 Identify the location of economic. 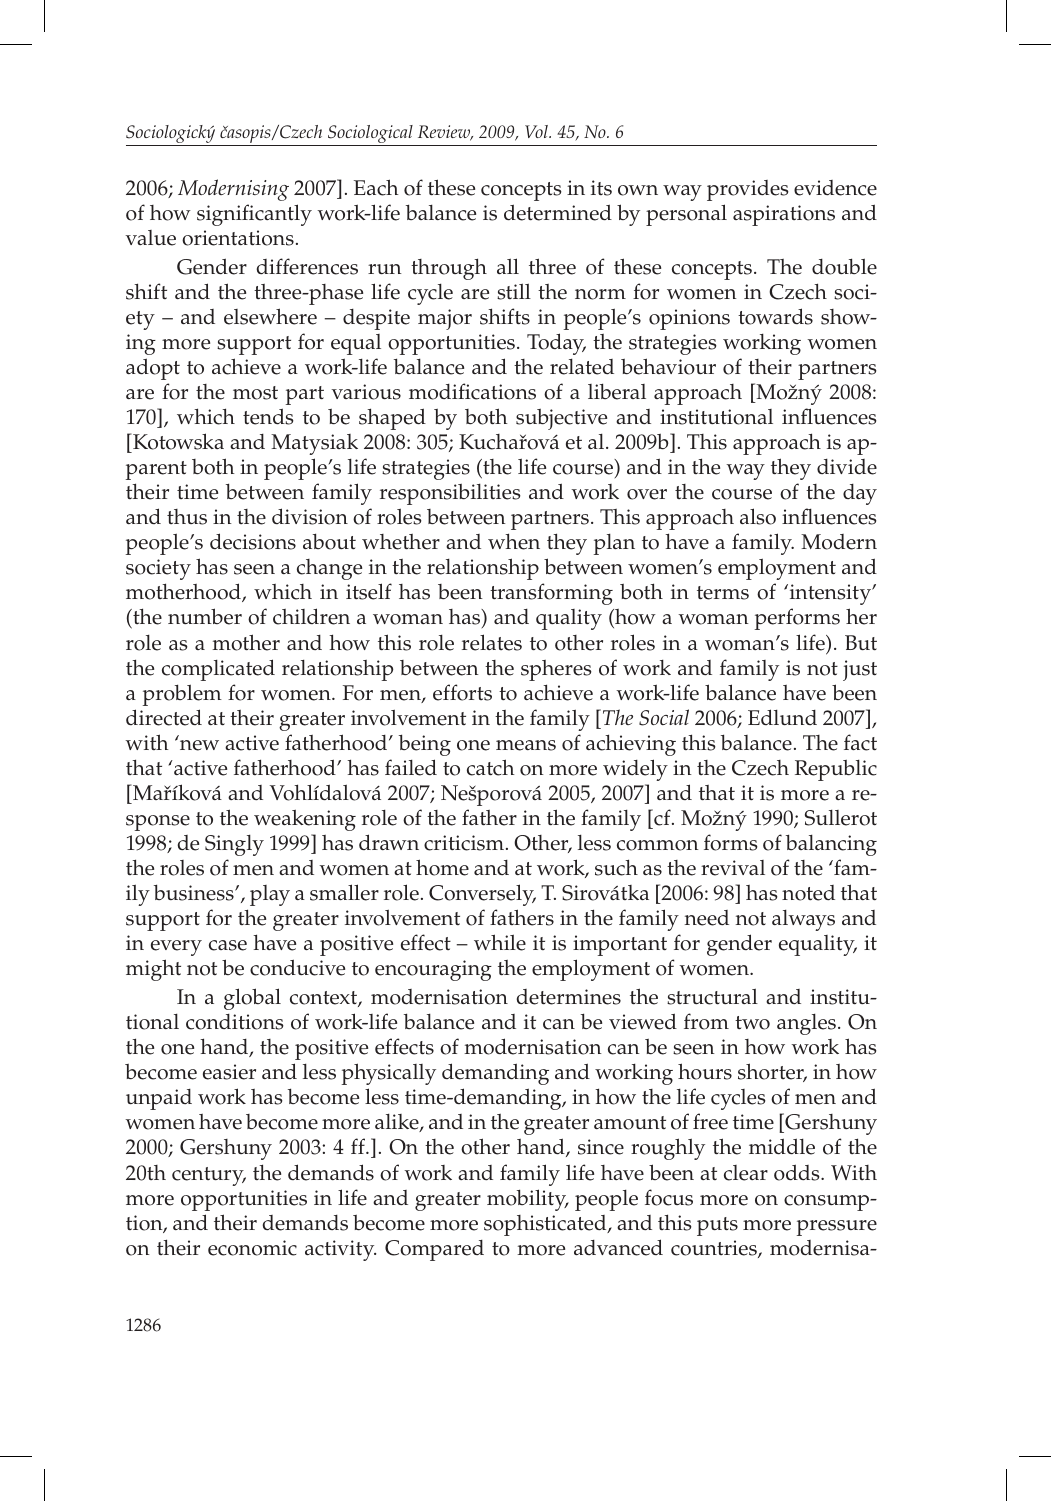
(252, 1248).
